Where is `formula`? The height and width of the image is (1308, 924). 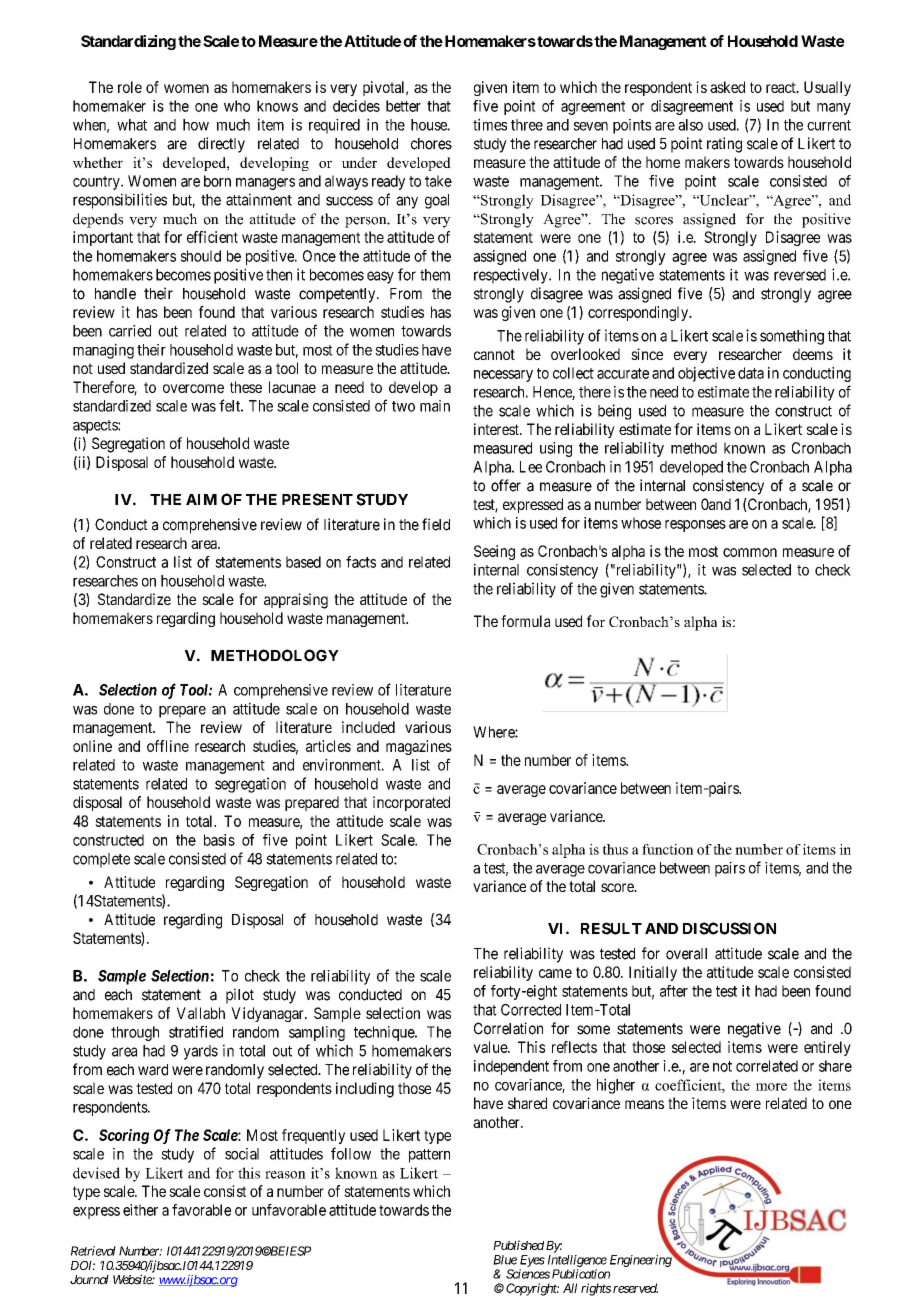 formula is located at coordinates (525, 621).
